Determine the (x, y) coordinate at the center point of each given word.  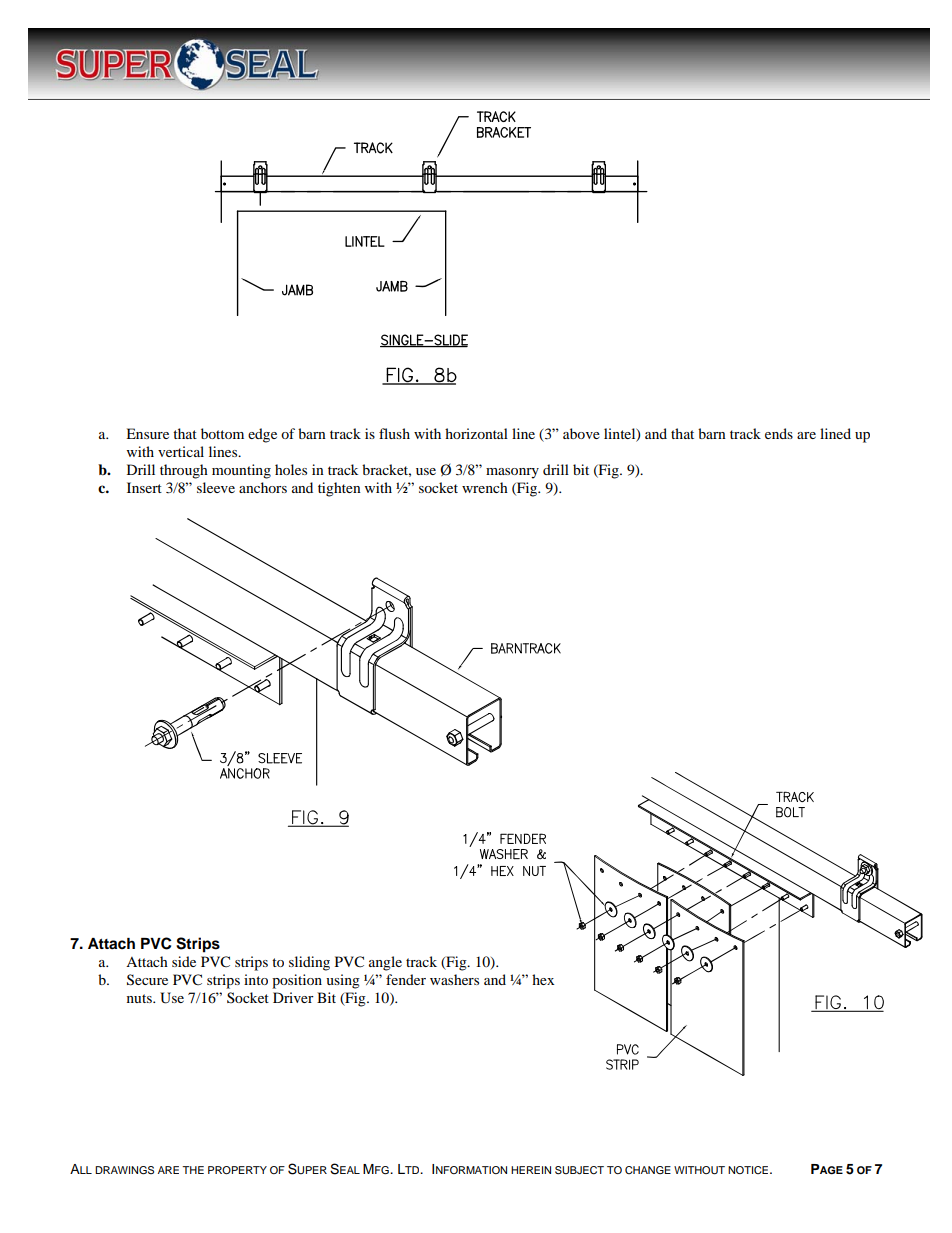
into (256, 979)
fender (406, 979)
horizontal (476, 433)
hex (543, 979)
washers (454, 979)
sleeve (216, 487)
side (184, 961)
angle (385, 963)
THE (193, 1170)
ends (779, 433)
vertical (181, 451)
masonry (512, 473)
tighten (339, 489)
